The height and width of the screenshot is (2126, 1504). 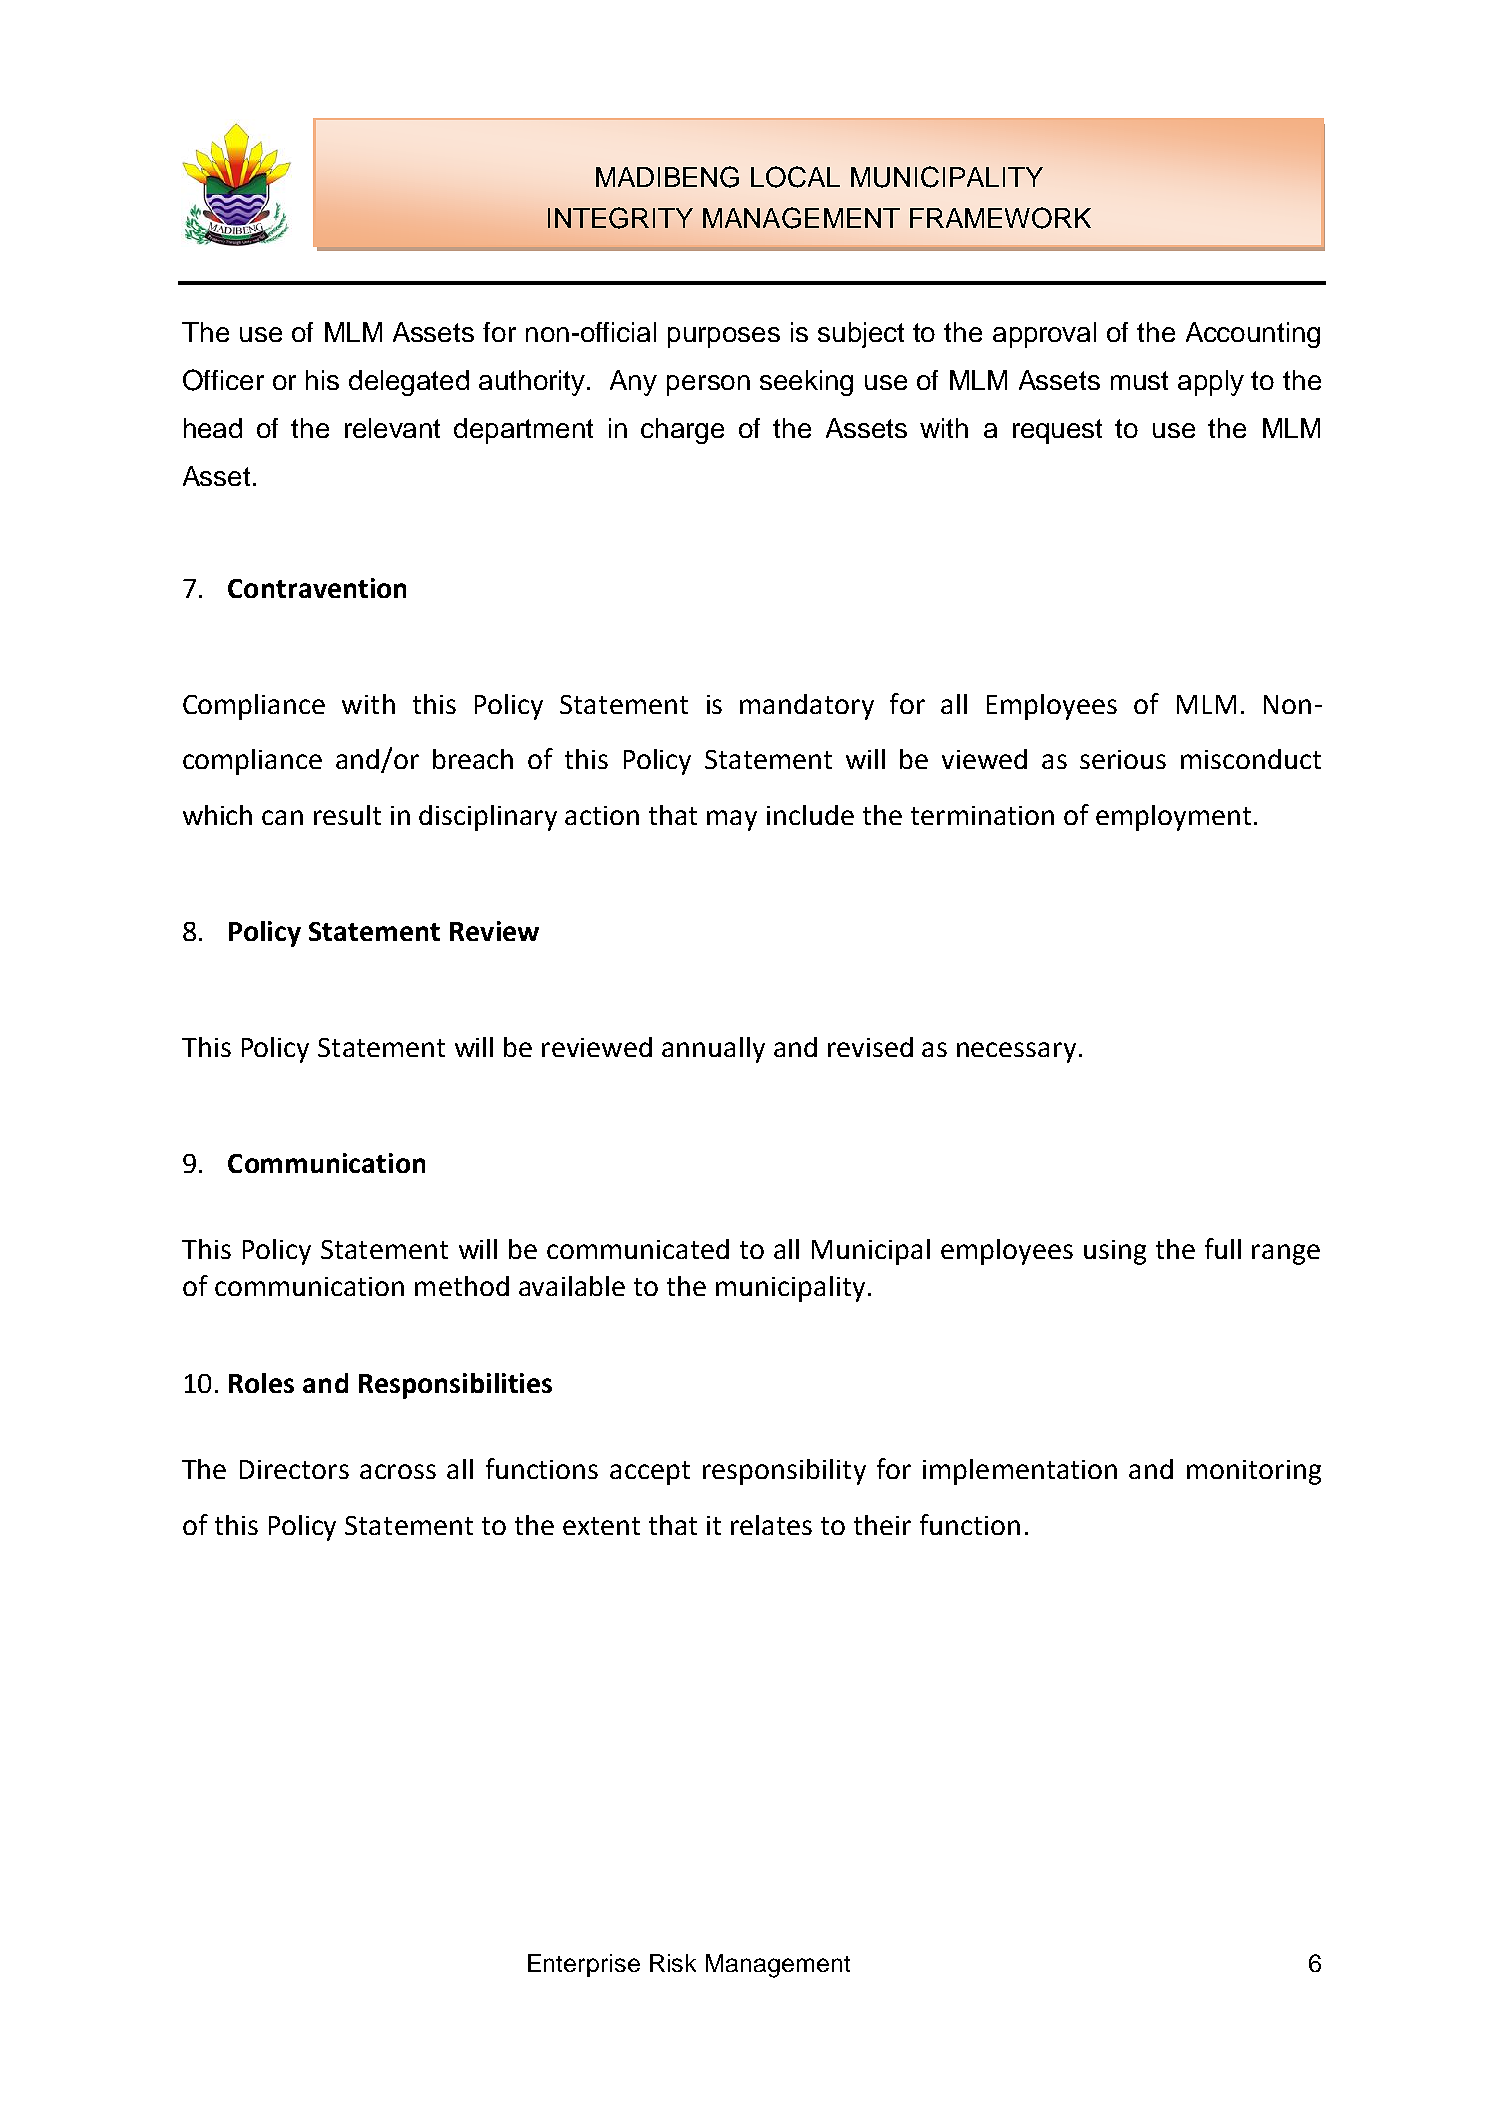 What do you see at coordinates (713, 1050) in the screenshot?
I see `annually` at bounding box center [713, 1050].
